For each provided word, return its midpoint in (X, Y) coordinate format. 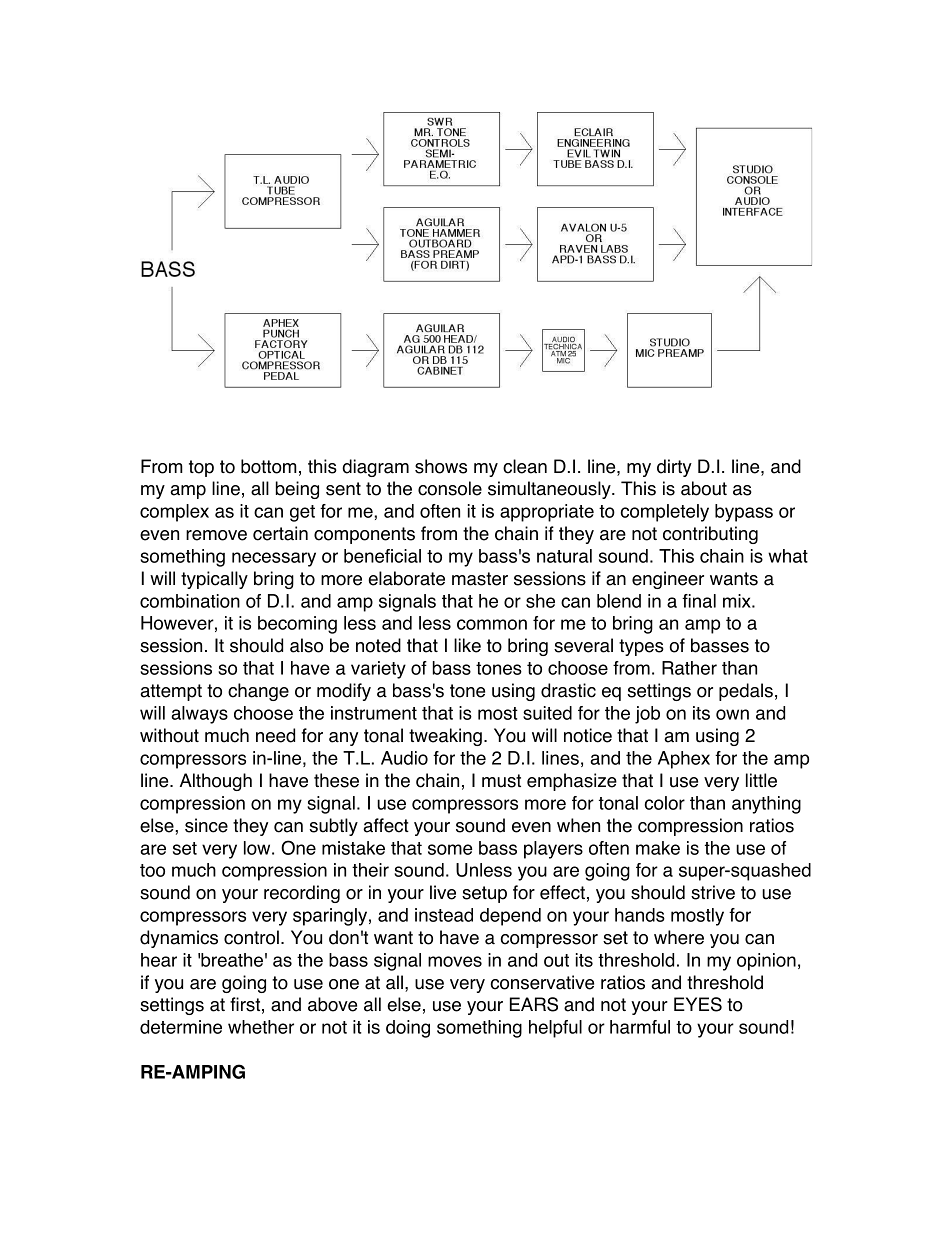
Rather (689, 668)
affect (386, 825)
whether (261, 1027)
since (206, 825)
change (258, 692)
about (704, 488)
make (658, 848)
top (201, 468)
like (467, 645)
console (450, 488)
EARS (534, 1004)
